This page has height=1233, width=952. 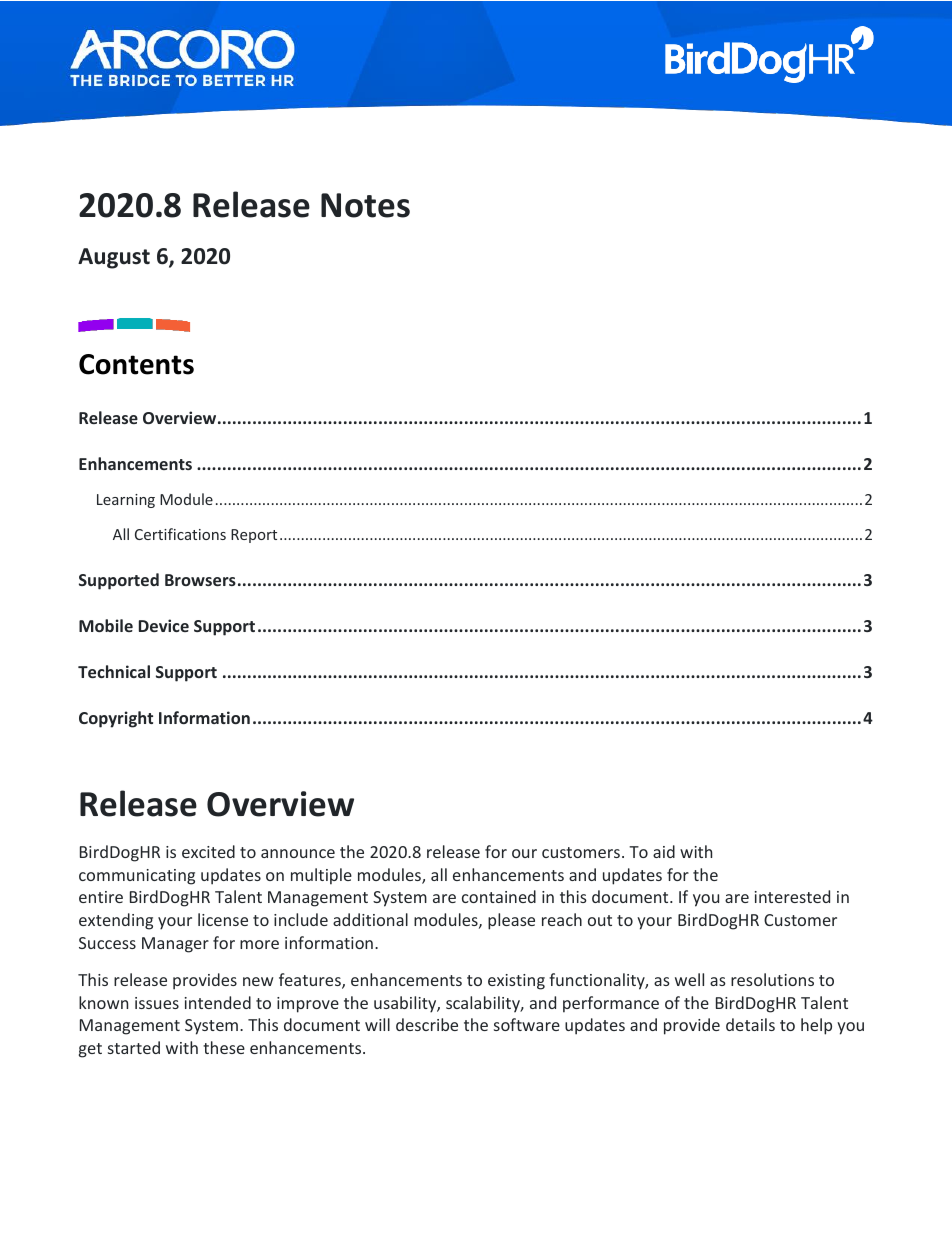 What do you see at coordinates (114, 258) in the page?
I see `August` at bounding box center [114, 258].
